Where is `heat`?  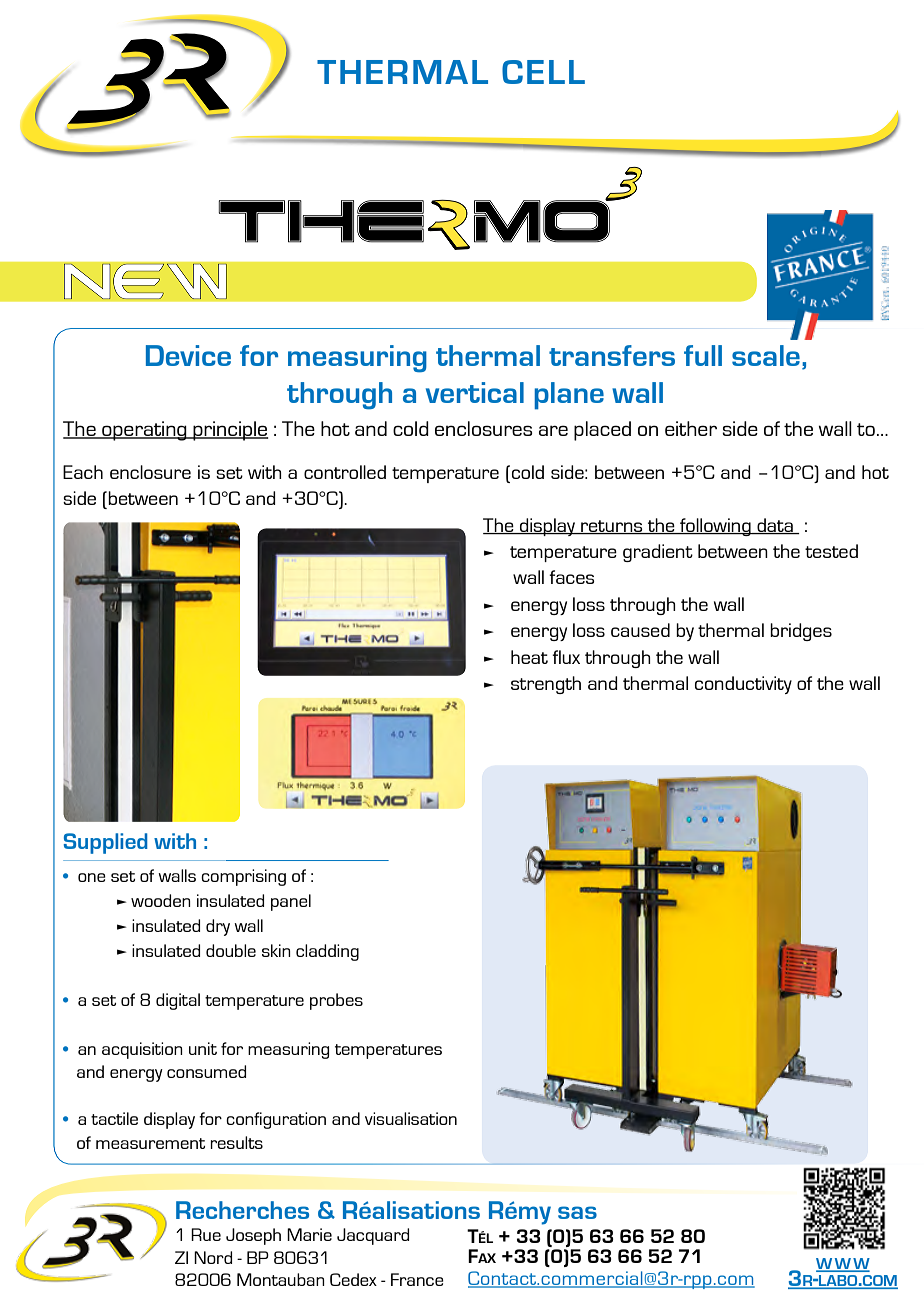 heat is located at coordinates (529, 657).
